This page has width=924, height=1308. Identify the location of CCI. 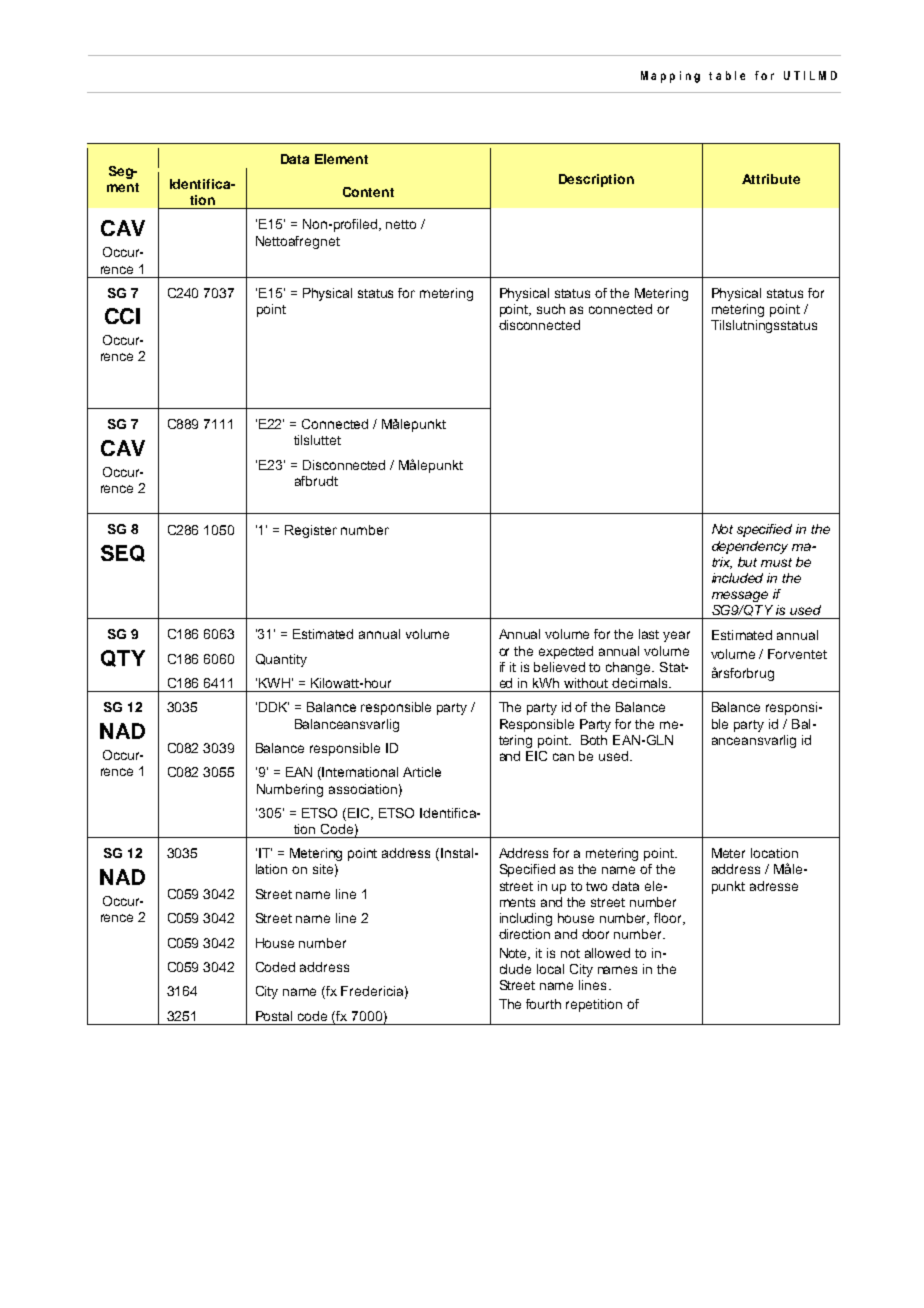
(122, 316).
